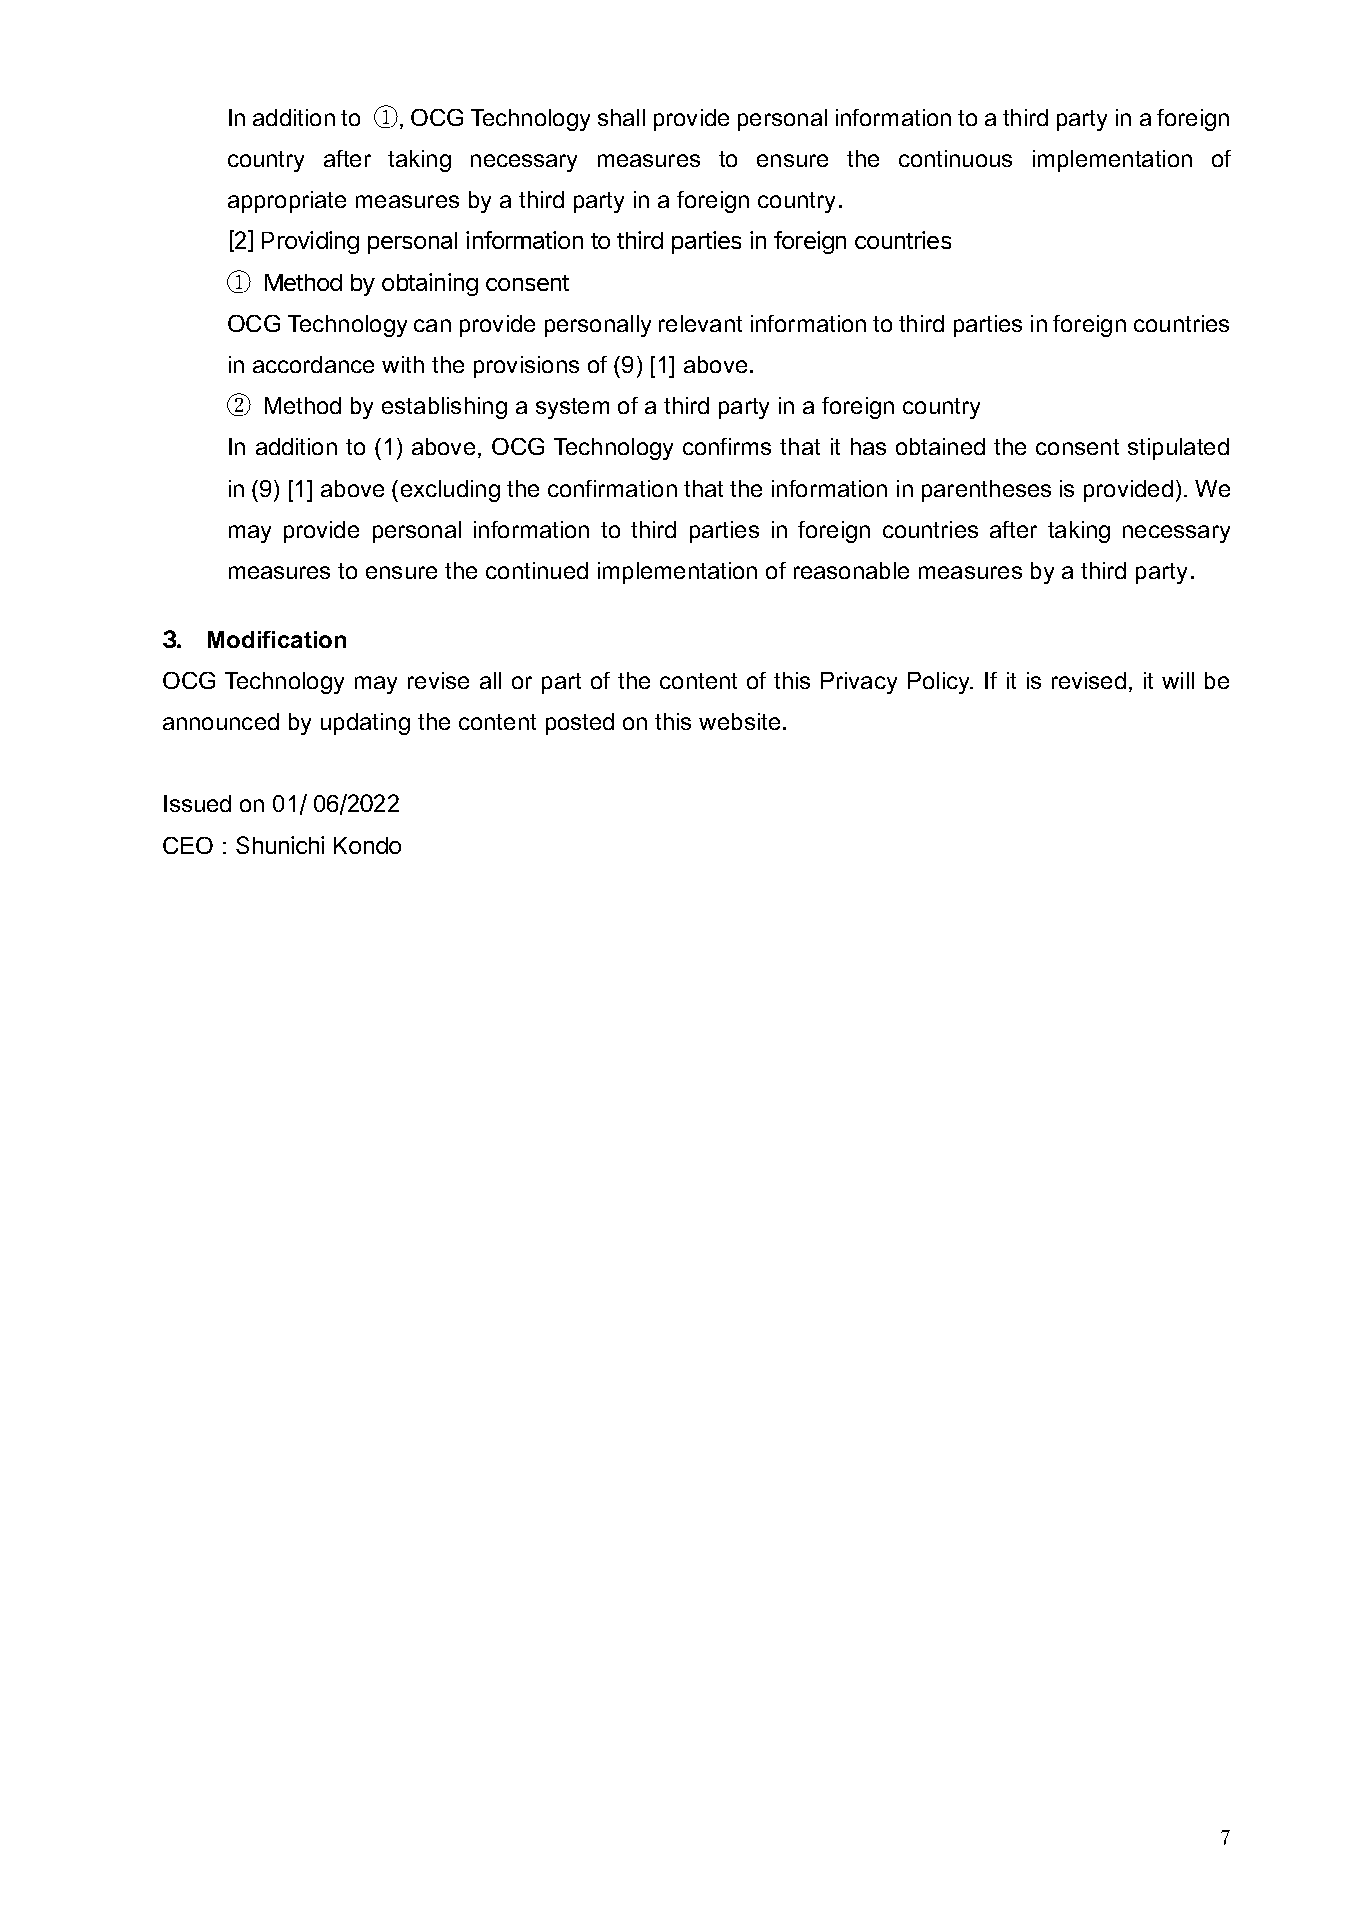 The width and height of the screenshot is (1361, 1926). Describe the element at coordinates (450, 491) in the screenshot. I see `excluding` at that location.
